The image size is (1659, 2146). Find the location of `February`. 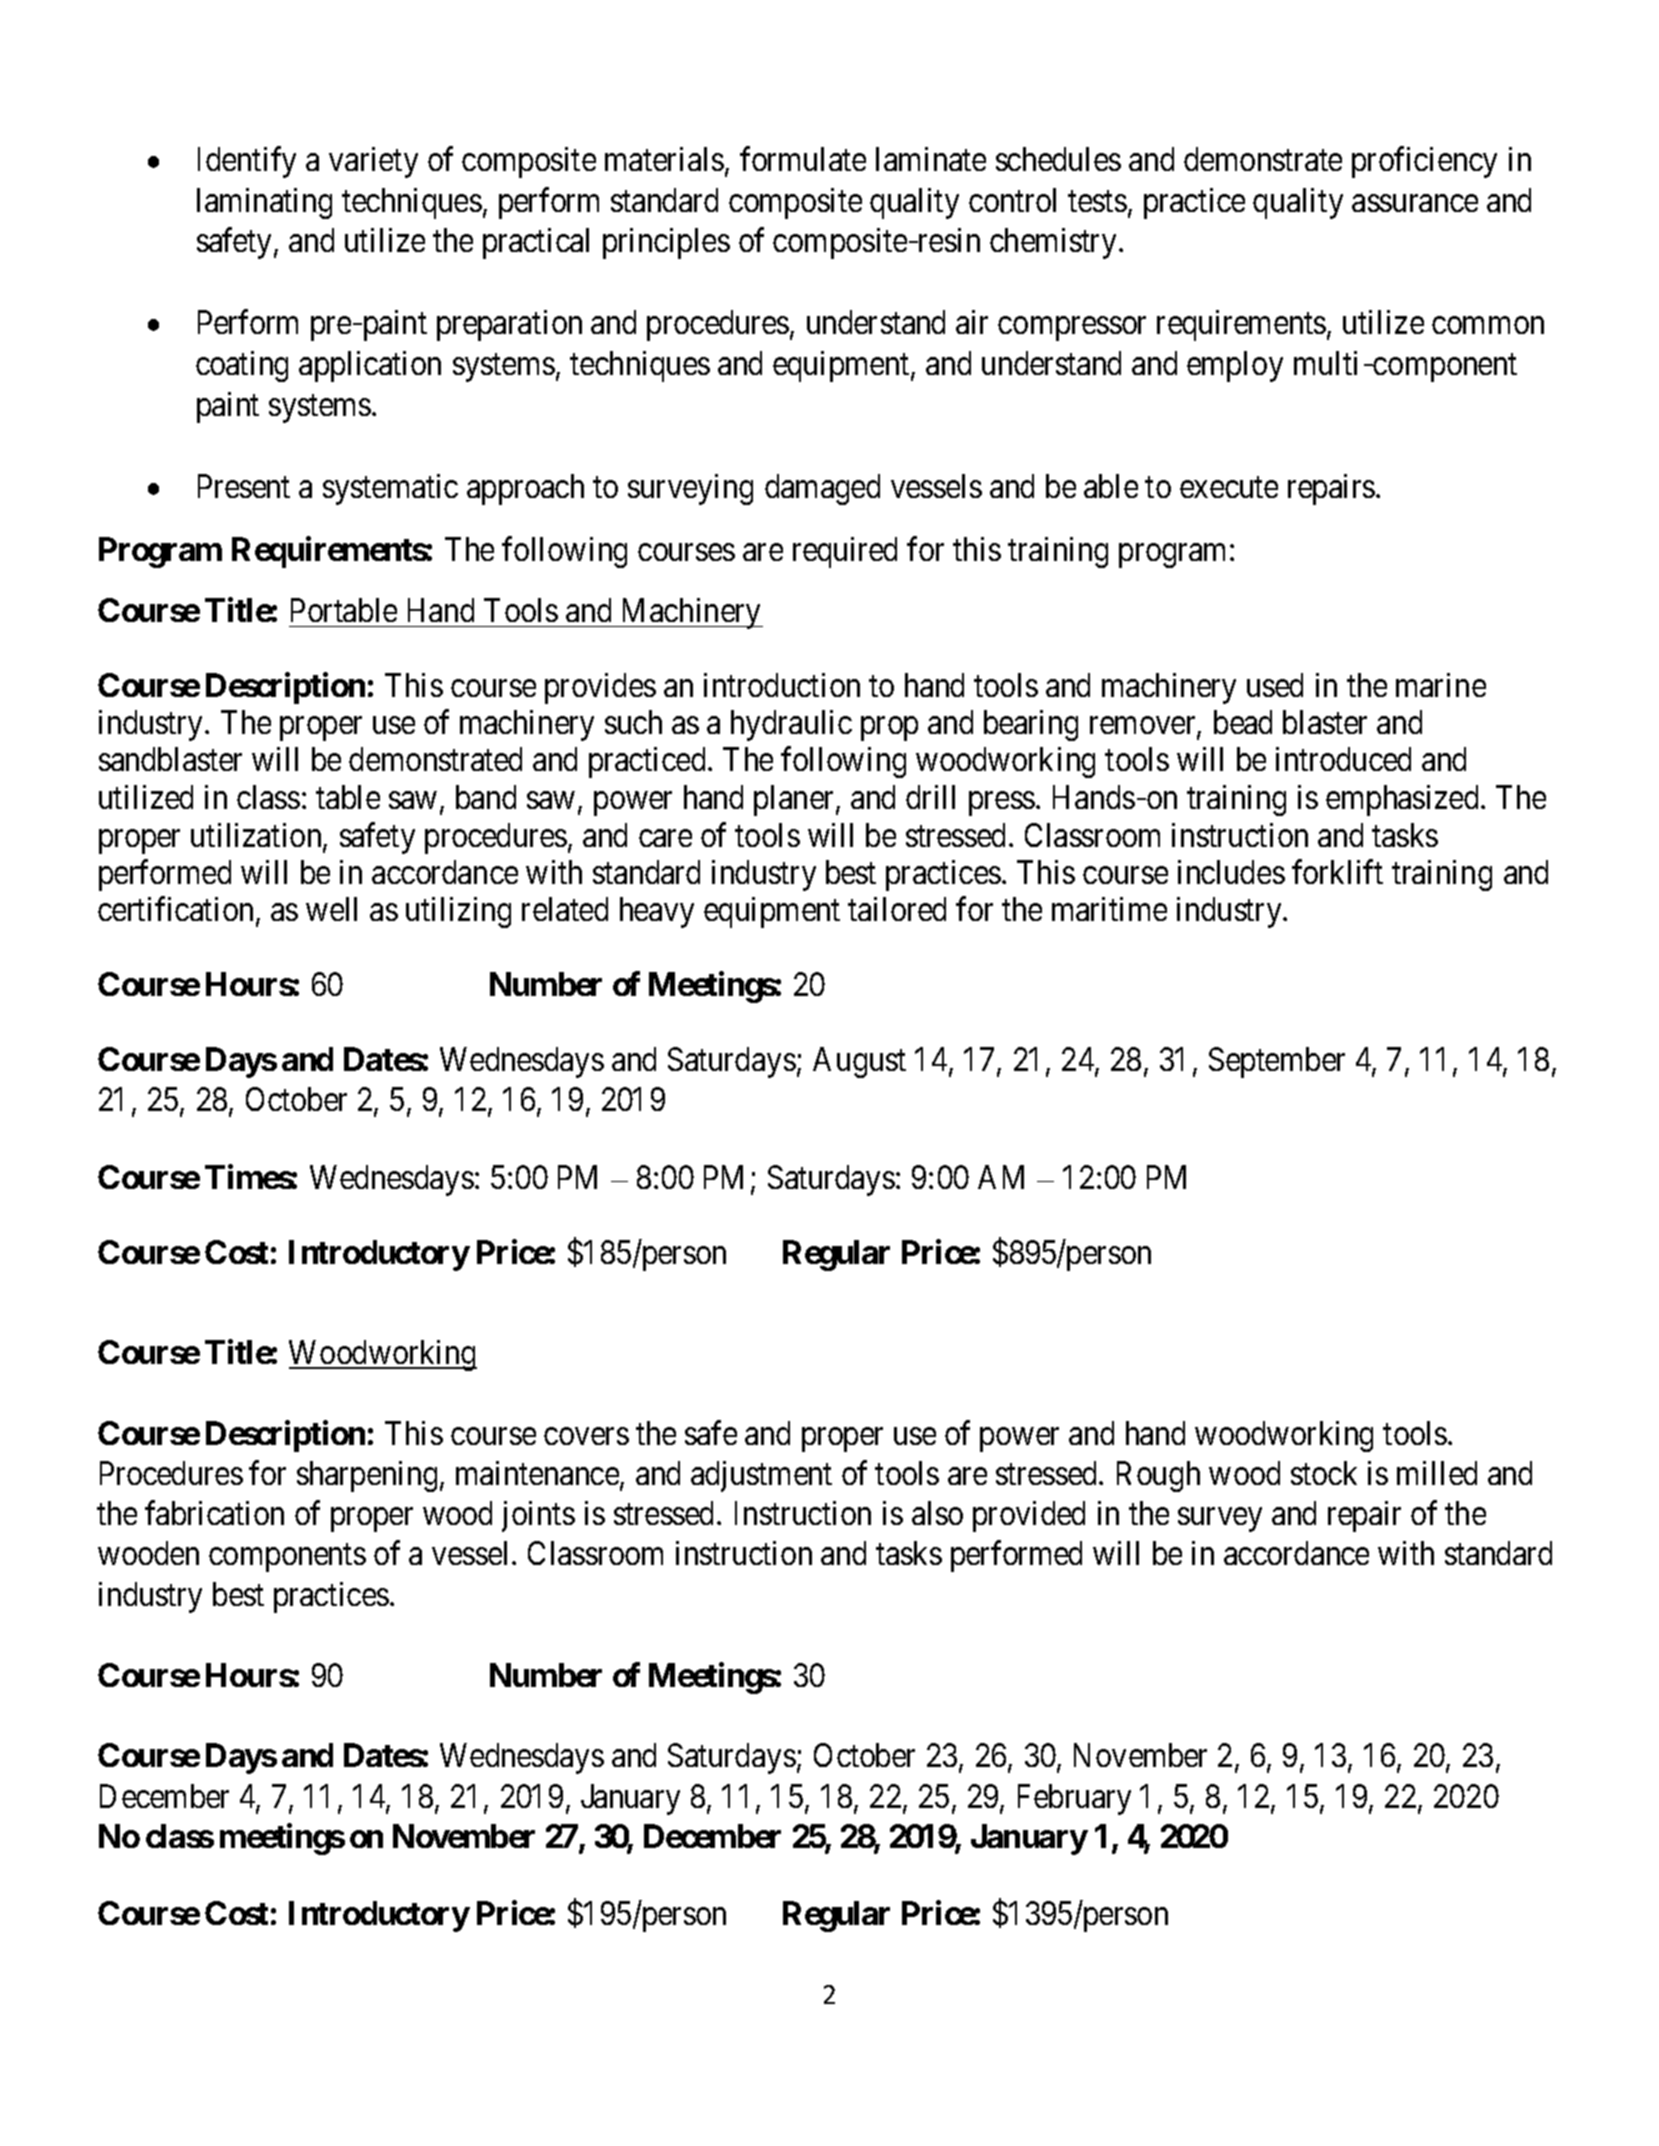

February is located at coordinates (1074, 1799).
